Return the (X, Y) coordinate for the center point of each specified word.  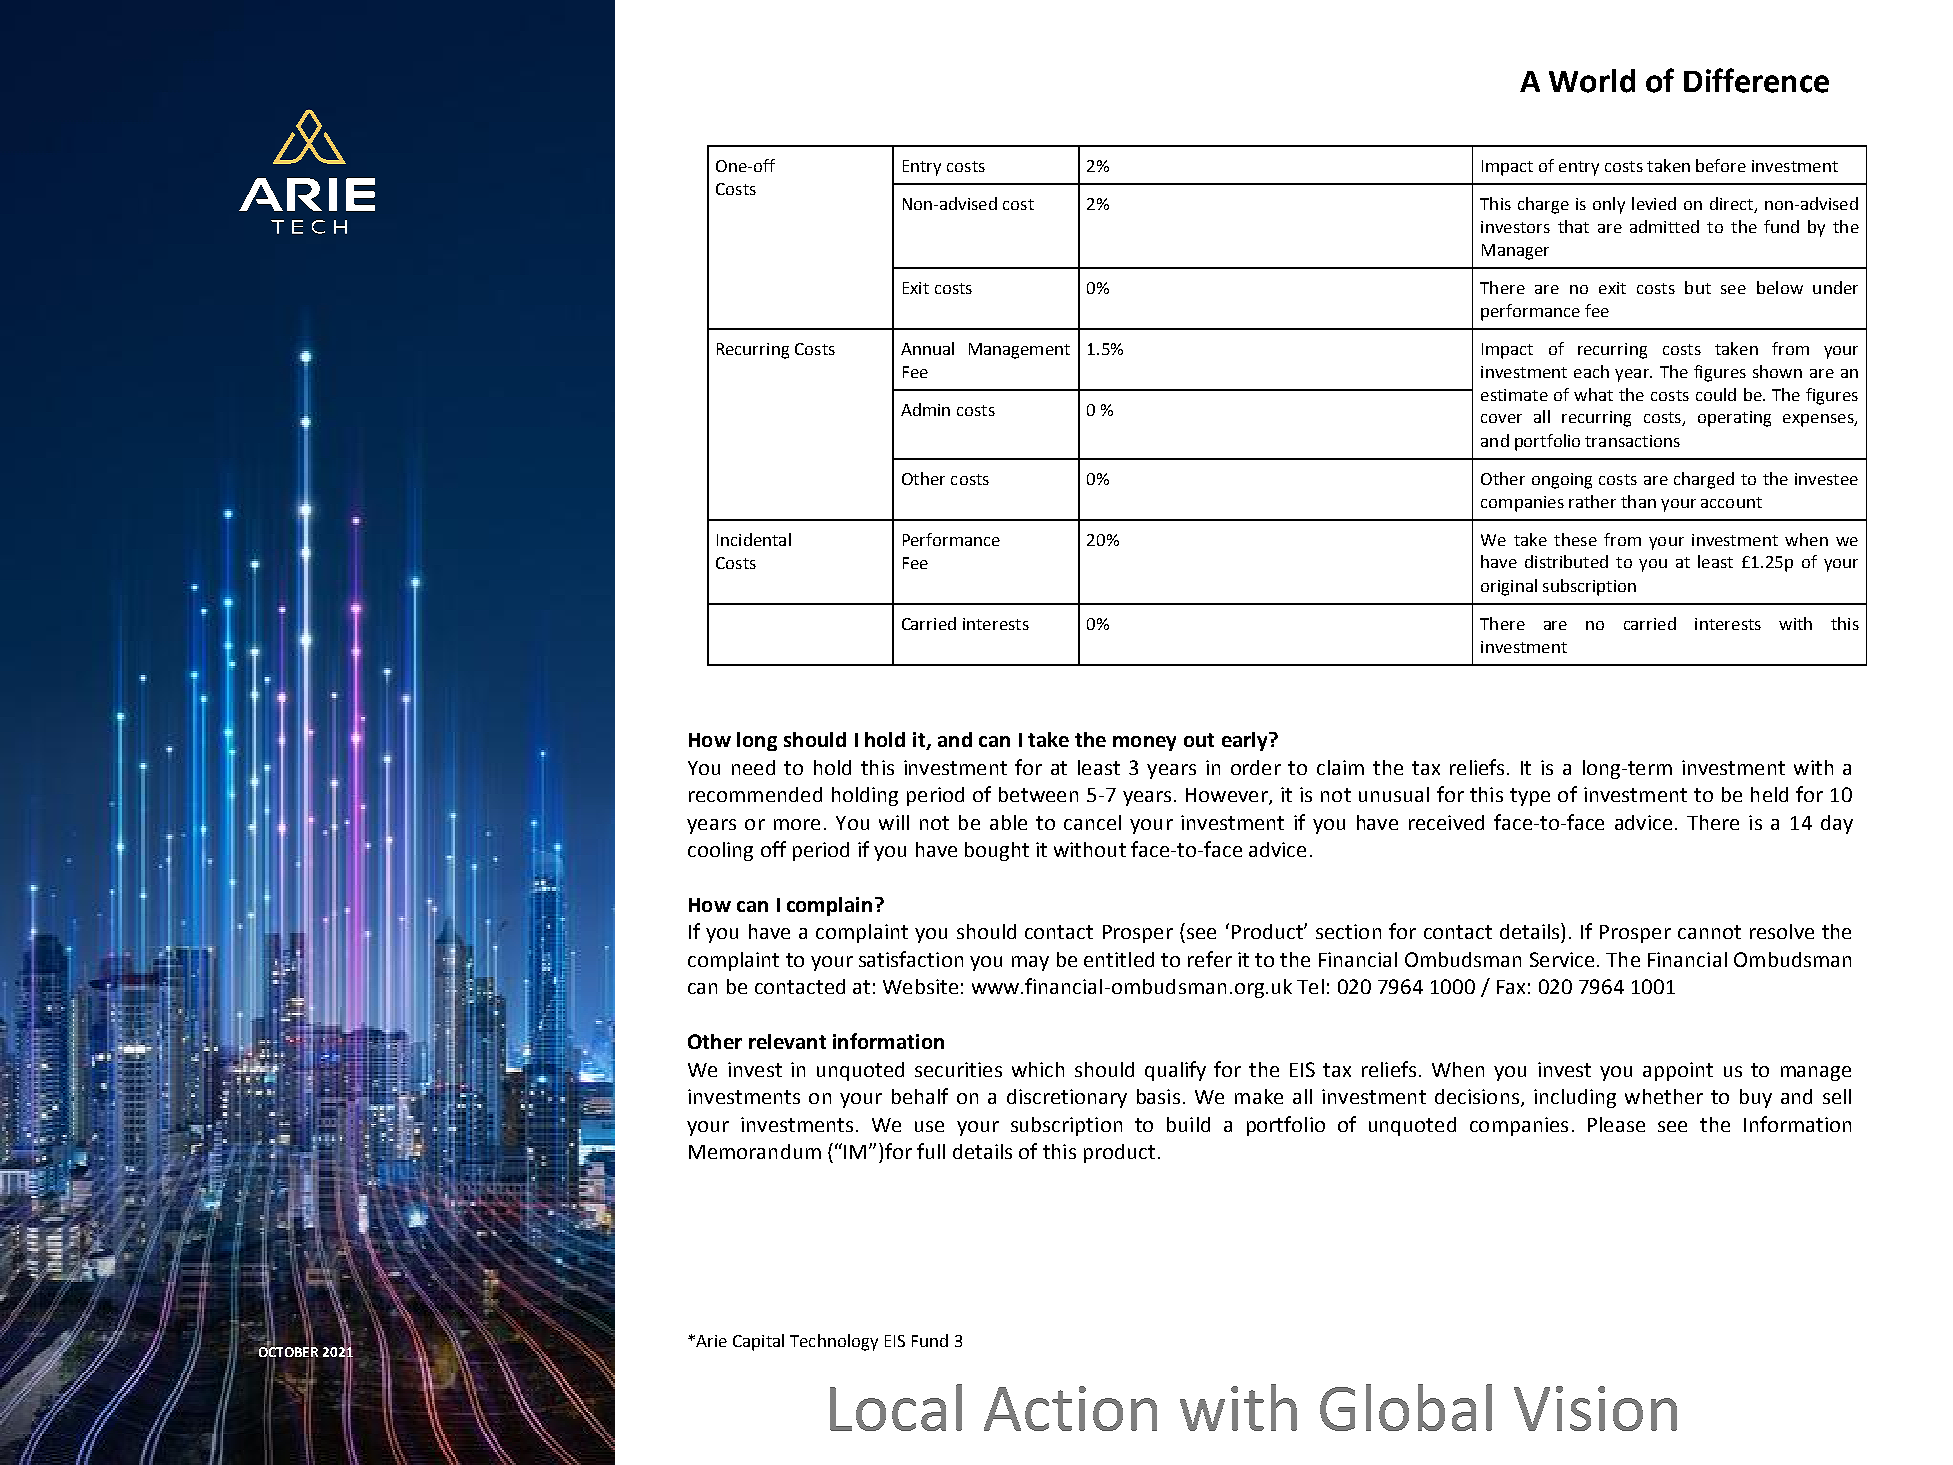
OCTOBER (288, 1352)
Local (896, 1407)
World (1592, 81)
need (753, 767)
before (1721, 165)
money (1144, 743)
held (1769, 794)
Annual (927, 348)
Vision (1595, 1408)
